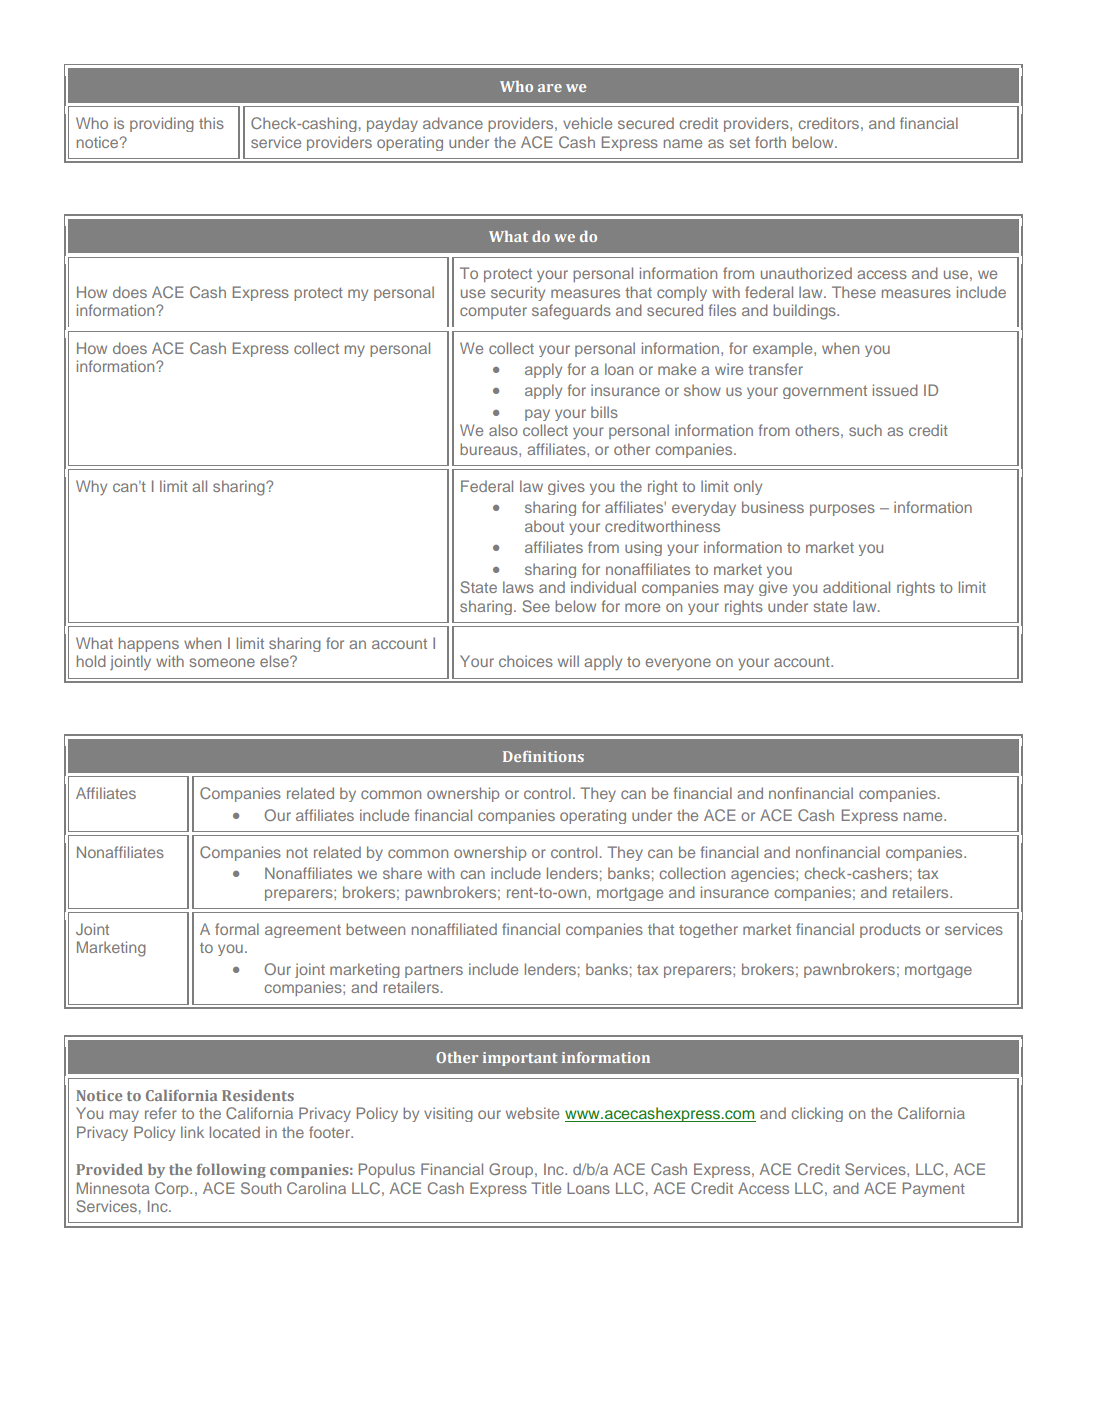 The image size is (1094, 1415). Describe the element at coordinates (453, 123) in the screenshot. I see `advance` at that location.
